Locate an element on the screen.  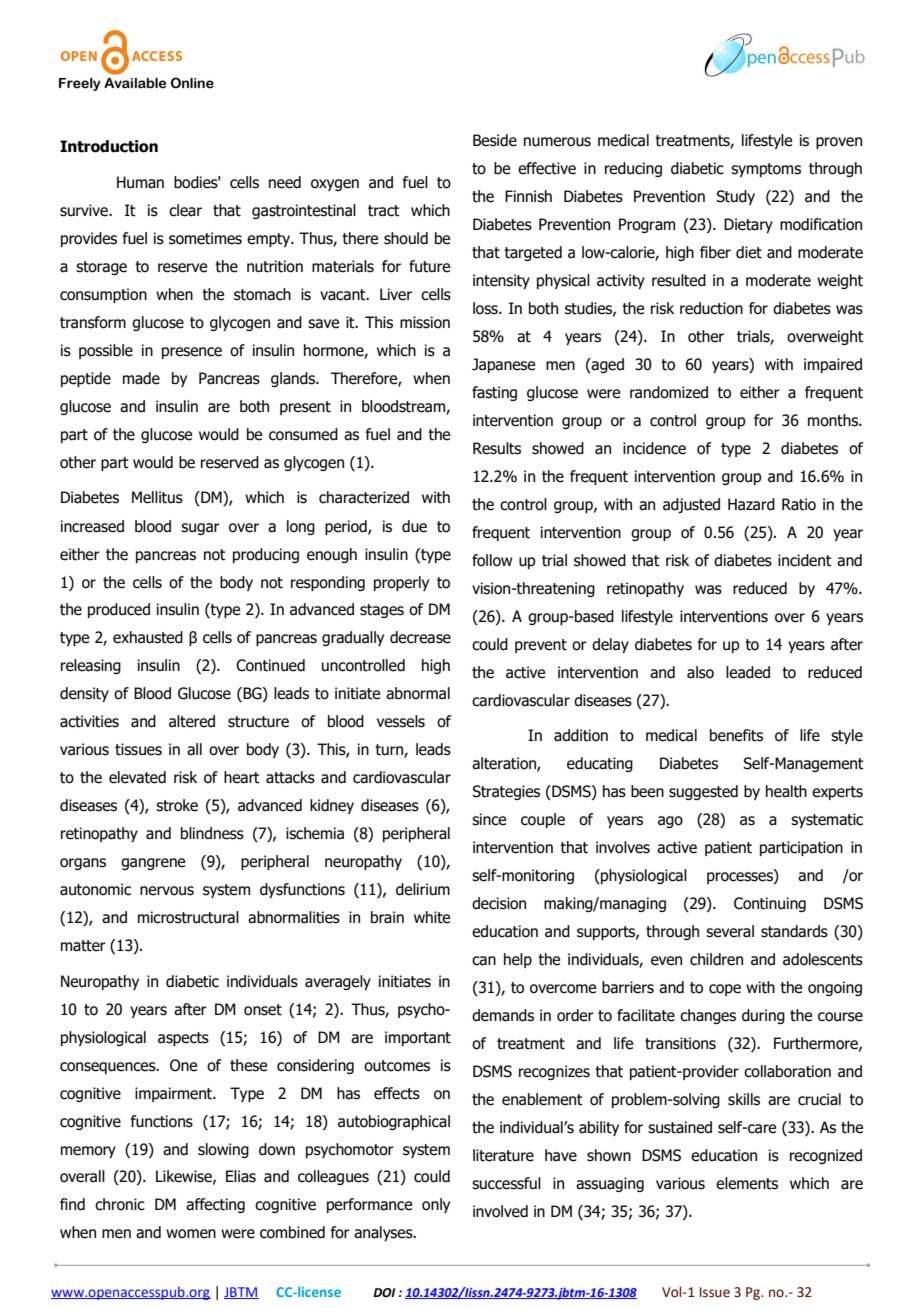
due is located at coordinates (414, 526).
